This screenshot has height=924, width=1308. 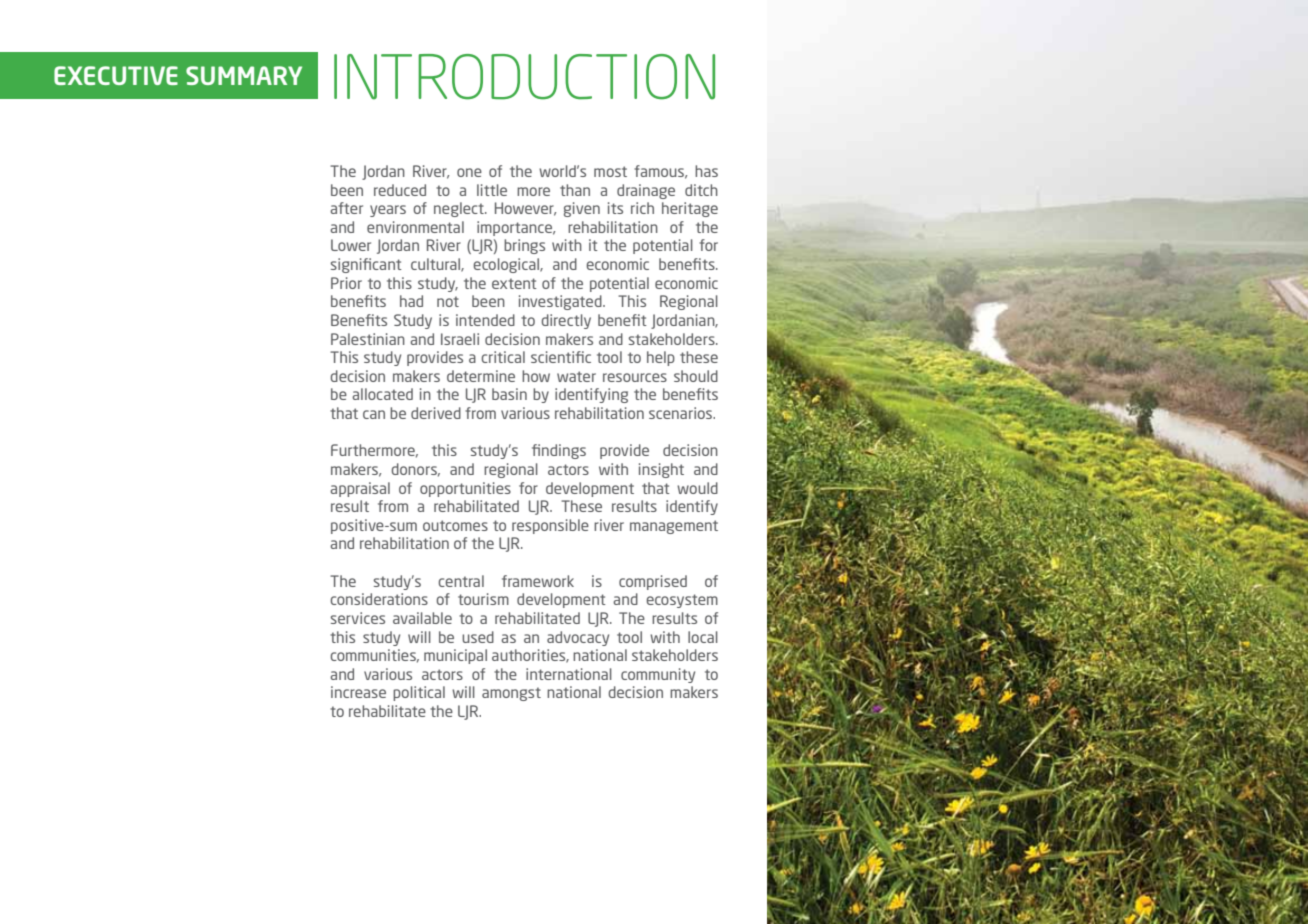 I want to click on opportunities, so click(x=465, y=489).
